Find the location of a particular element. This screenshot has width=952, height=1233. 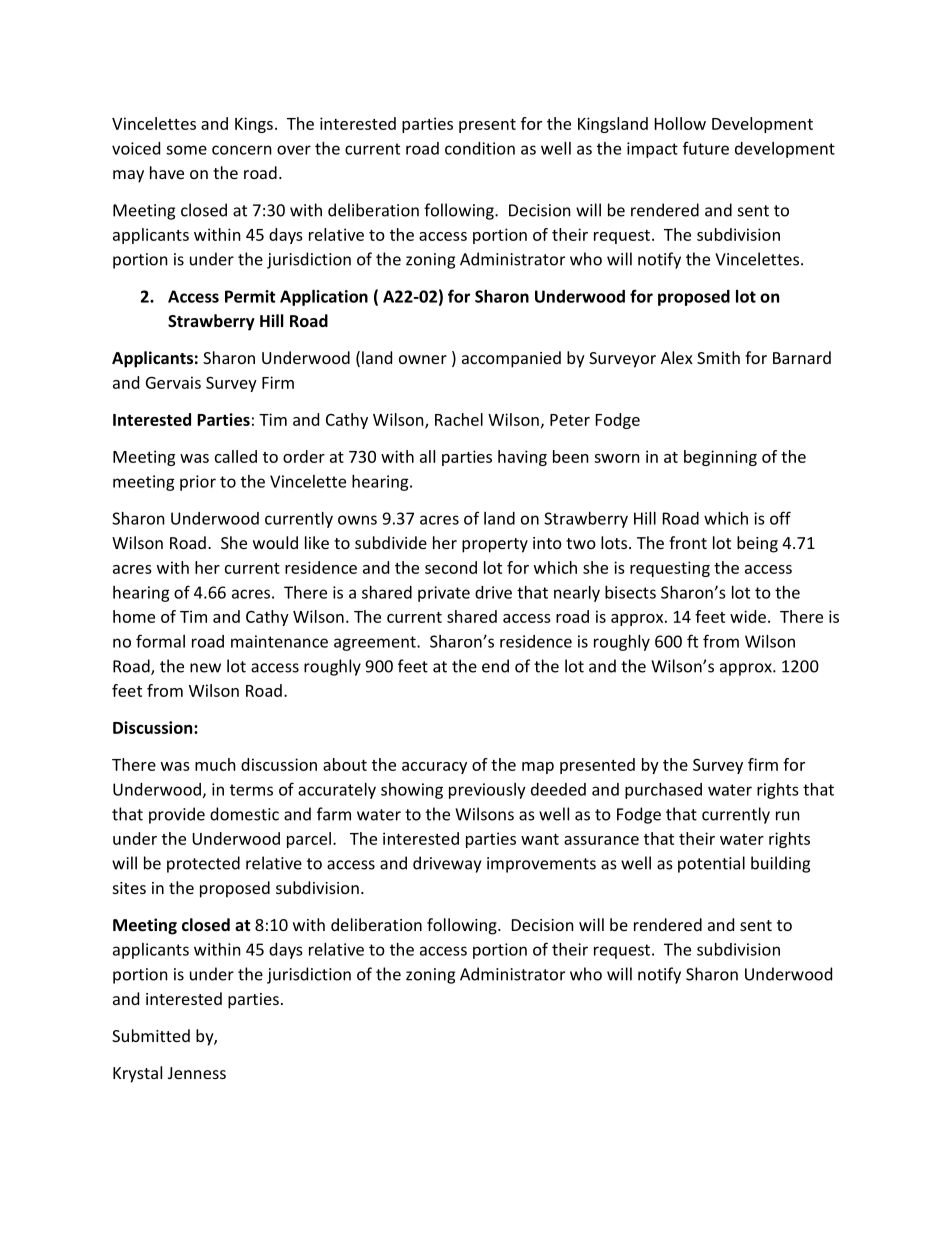

future is located at coordinates (706, 148).
